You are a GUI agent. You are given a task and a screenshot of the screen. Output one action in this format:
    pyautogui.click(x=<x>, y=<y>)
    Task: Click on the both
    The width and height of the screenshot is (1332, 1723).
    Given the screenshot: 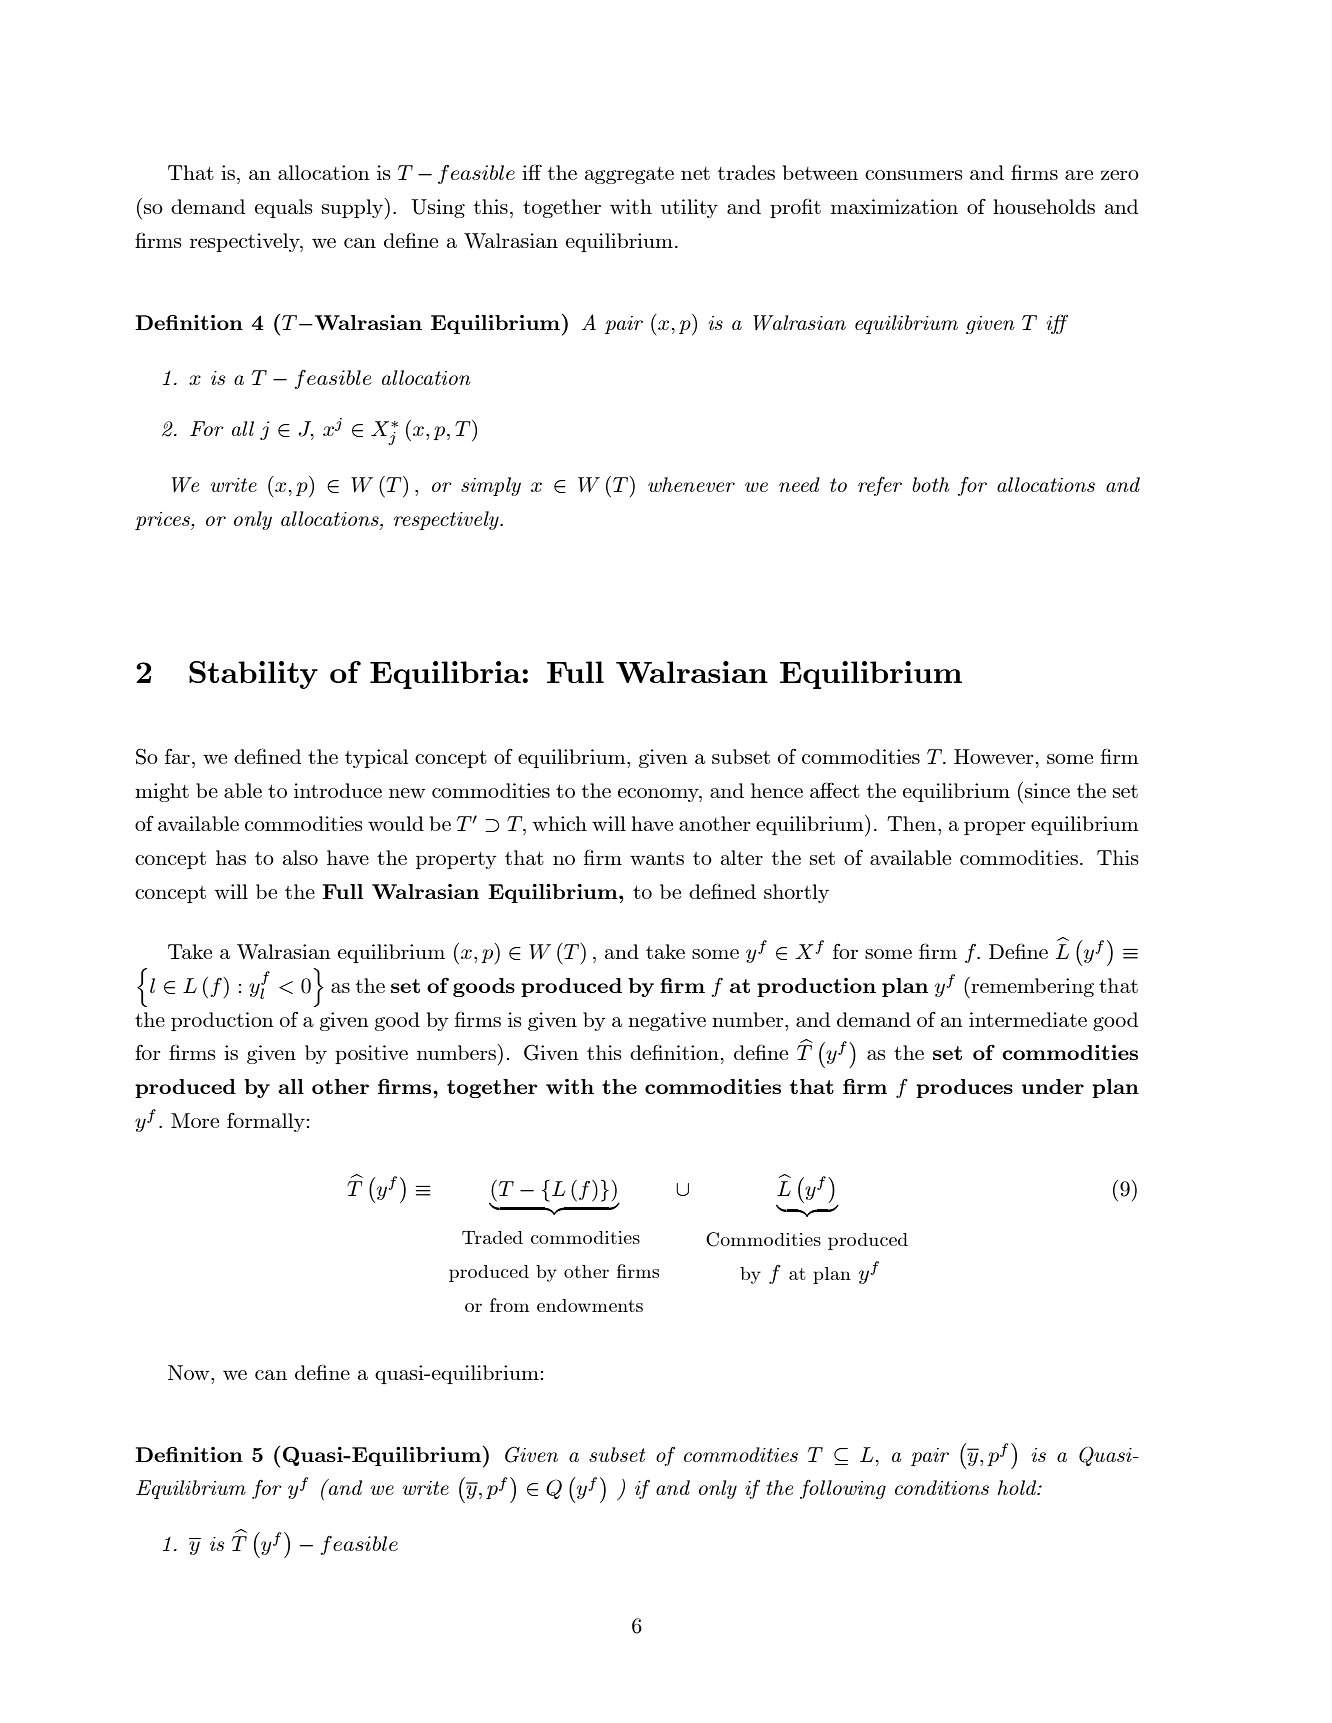 What is the action you would take?
    pyautogui.click(x=930, y=484)
